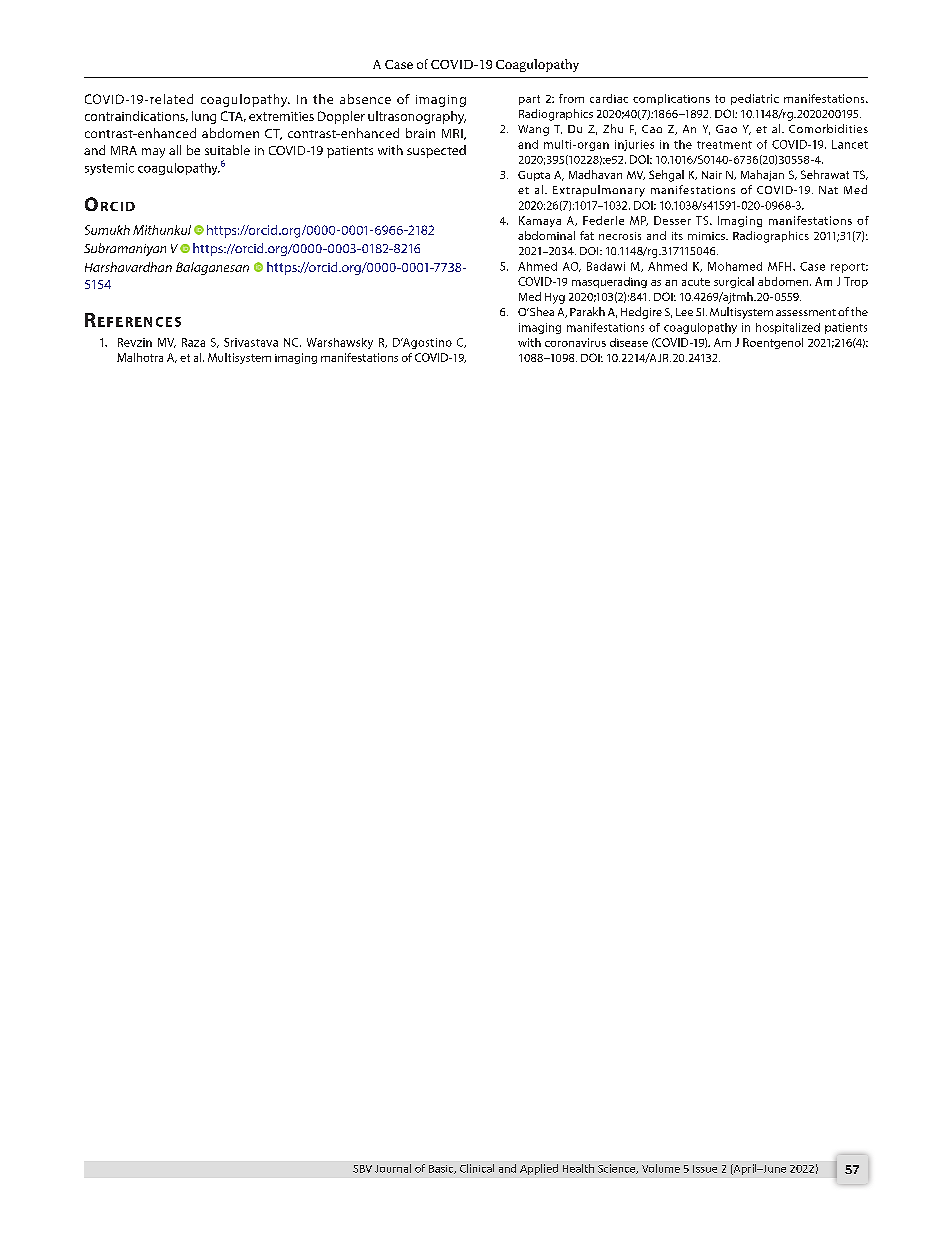  Describe the element at coordinates (806, 312) in the image. I see `assessment` at that location.
